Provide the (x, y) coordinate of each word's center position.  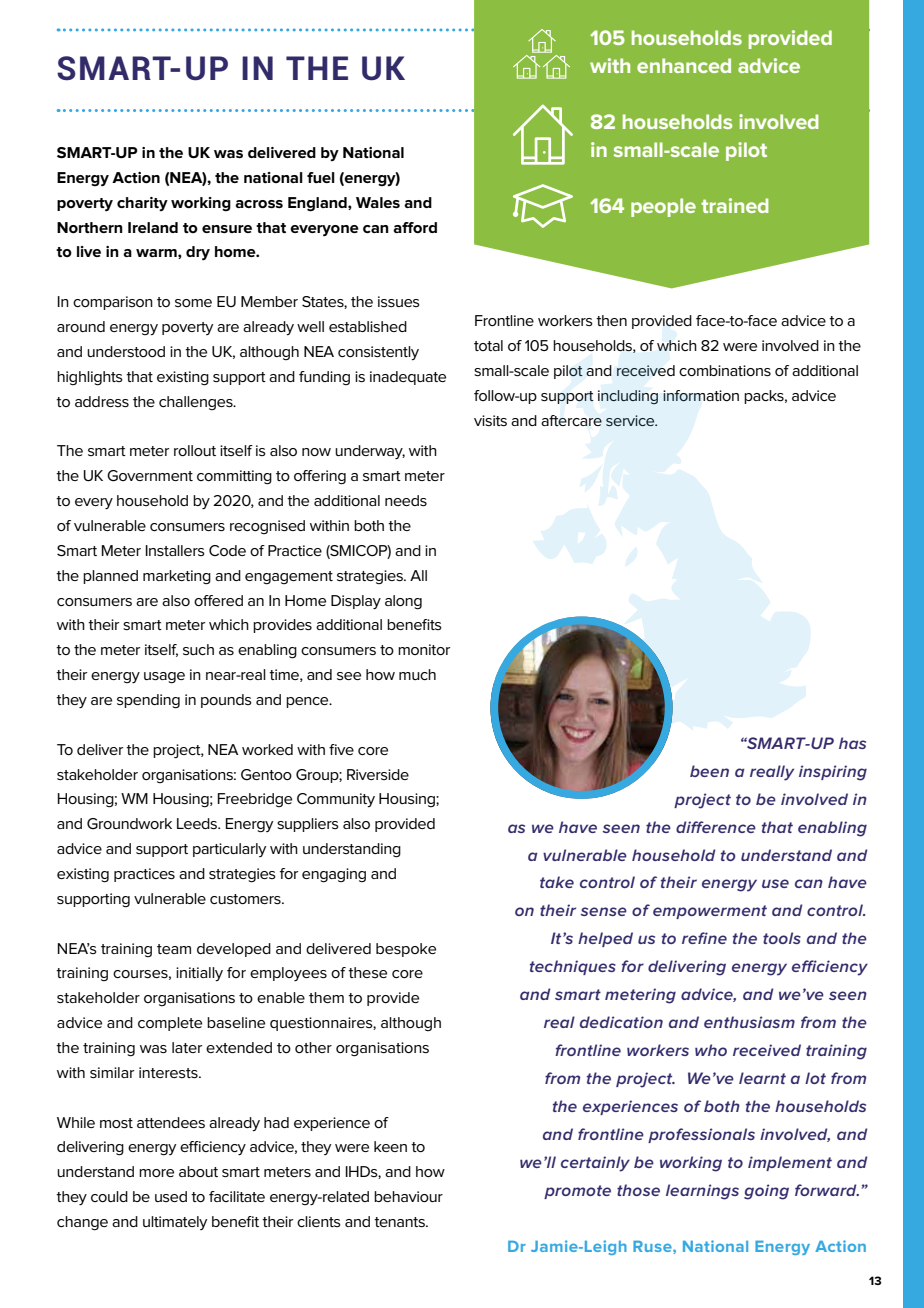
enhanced (684, 65)
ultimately (175, 1223)
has (852, 743)
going (766, 1192)
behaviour (408, 1196)
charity (142, 204)
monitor (424, 649)
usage (164, 678)
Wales (378, 202)
